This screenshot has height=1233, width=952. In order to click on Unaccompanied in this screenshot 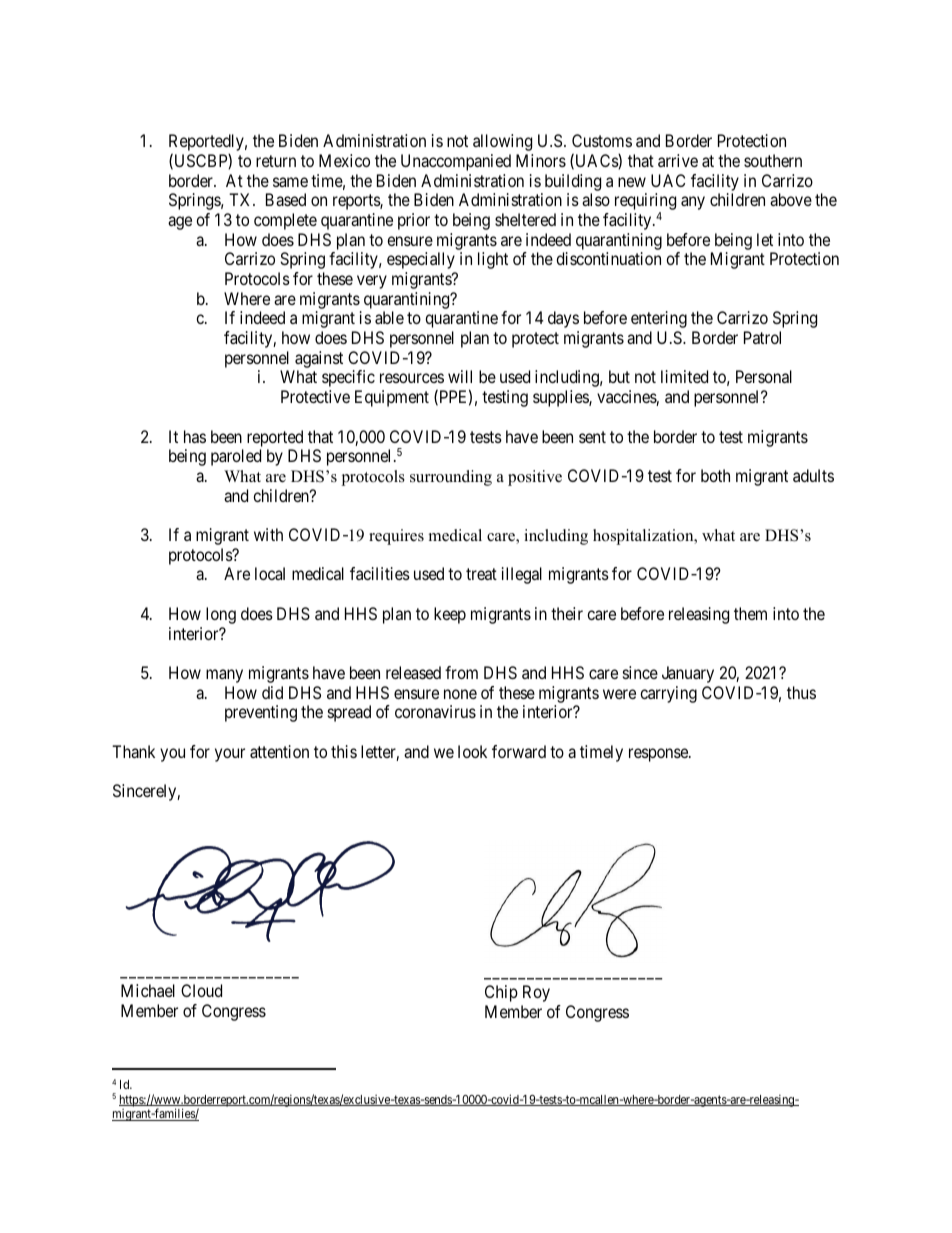, I will do `click(456, 162)`.
